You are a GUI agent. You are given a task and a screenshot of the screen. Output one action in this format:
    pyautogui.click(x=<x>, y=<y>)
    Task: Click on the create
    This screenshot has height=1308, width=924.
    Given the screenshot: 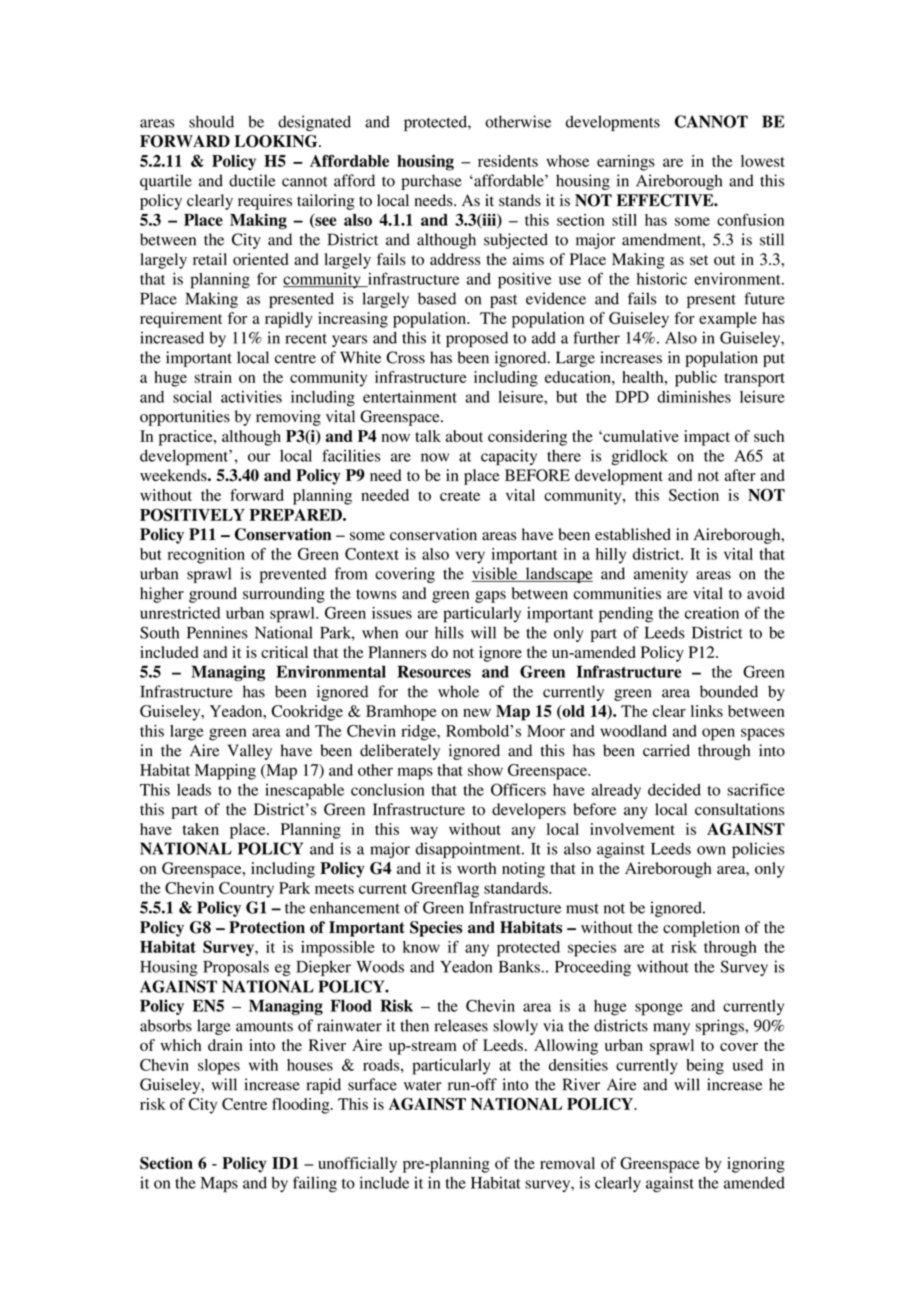 What is the action you would take?
    pyautogui.click(x=460, y=496)
